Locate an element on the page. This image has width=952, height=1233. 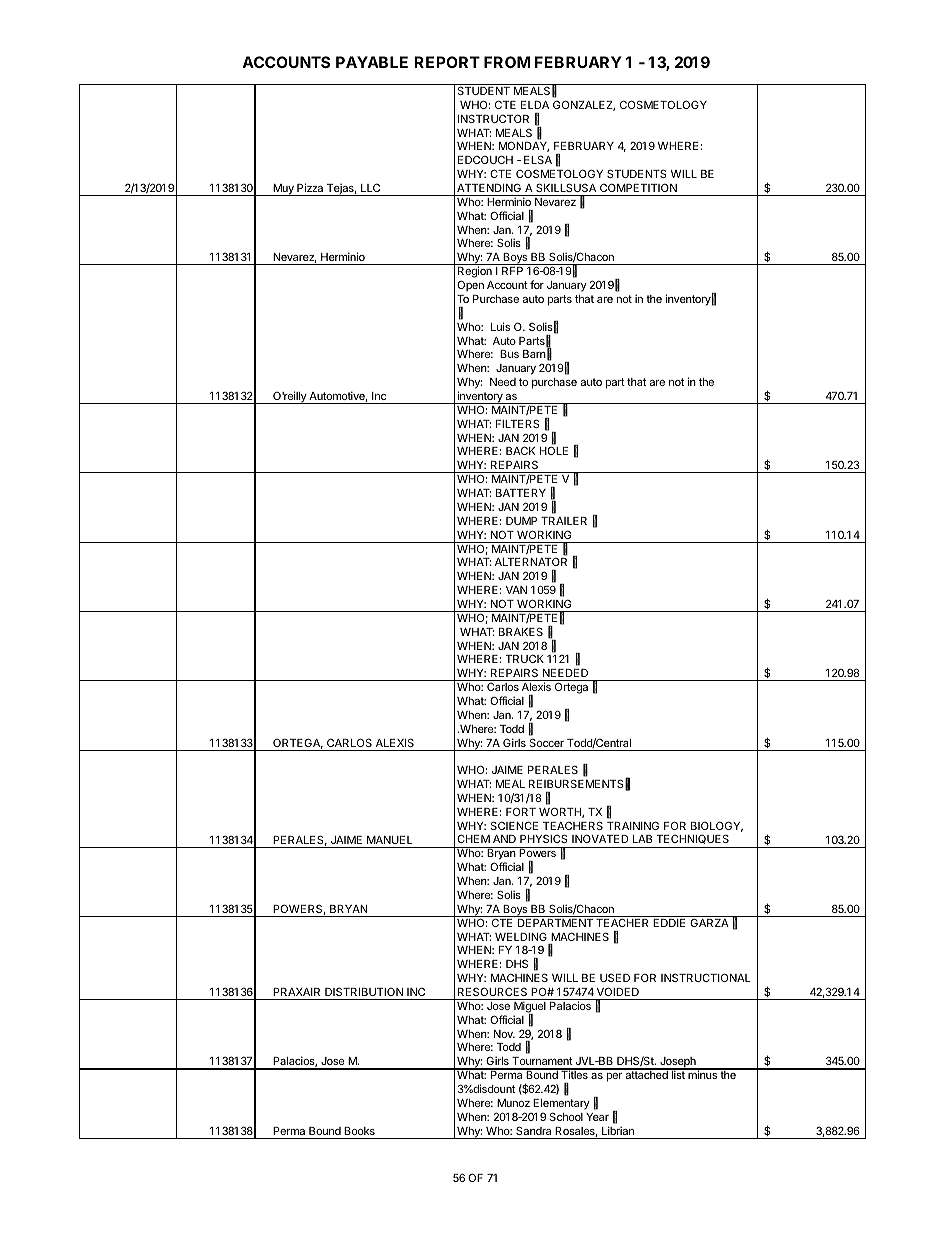
INSTRUCTOR is located at coordinates (493, 118).
